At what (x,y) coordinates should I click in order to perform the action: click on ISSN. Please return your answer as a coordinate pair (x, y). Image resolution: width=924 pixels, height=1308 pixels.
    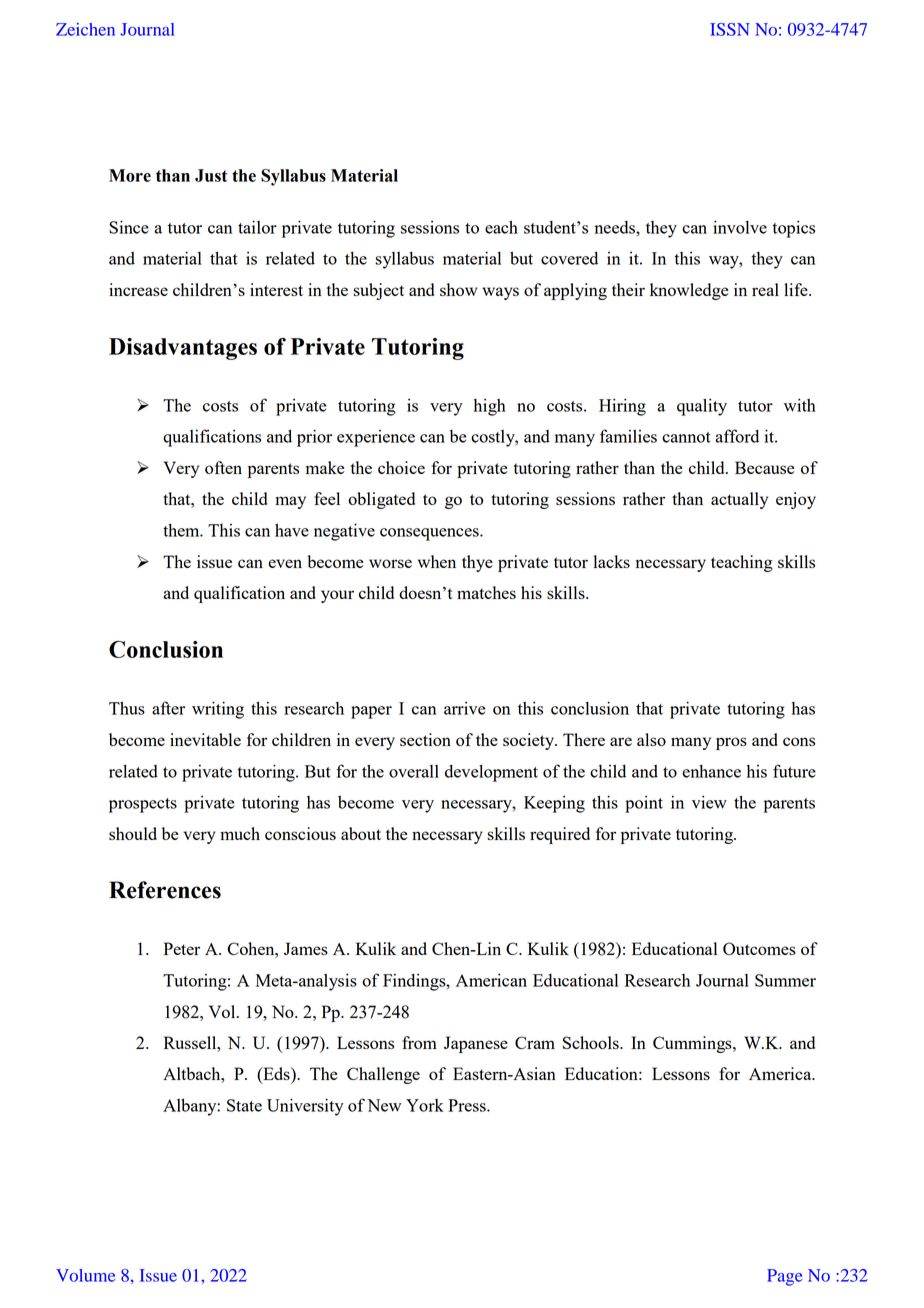
    Looking at the image, I should click on (730, 29).
